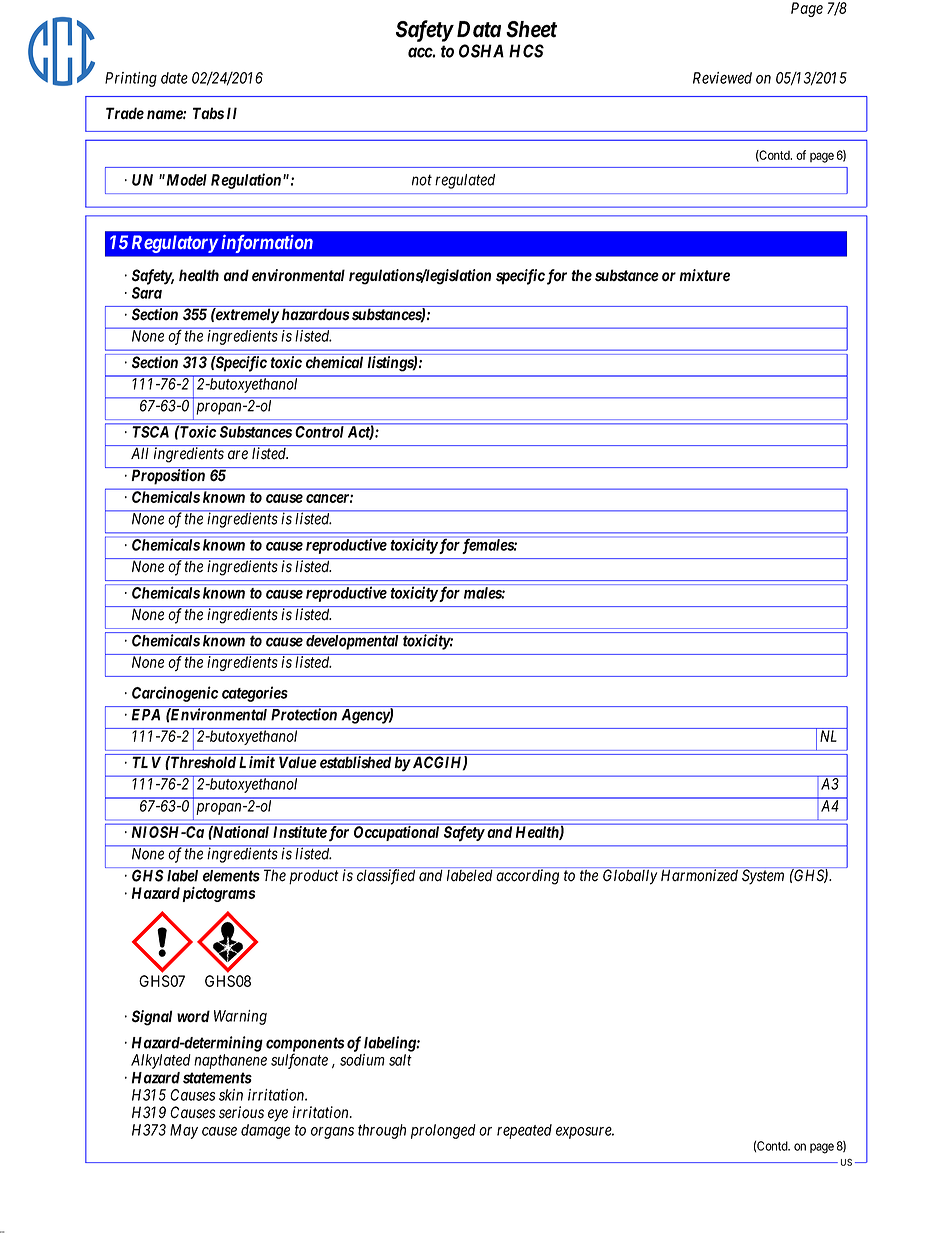 The height and width of the page is (1233, 952). I want to click on mixture, so click(704, 275).
